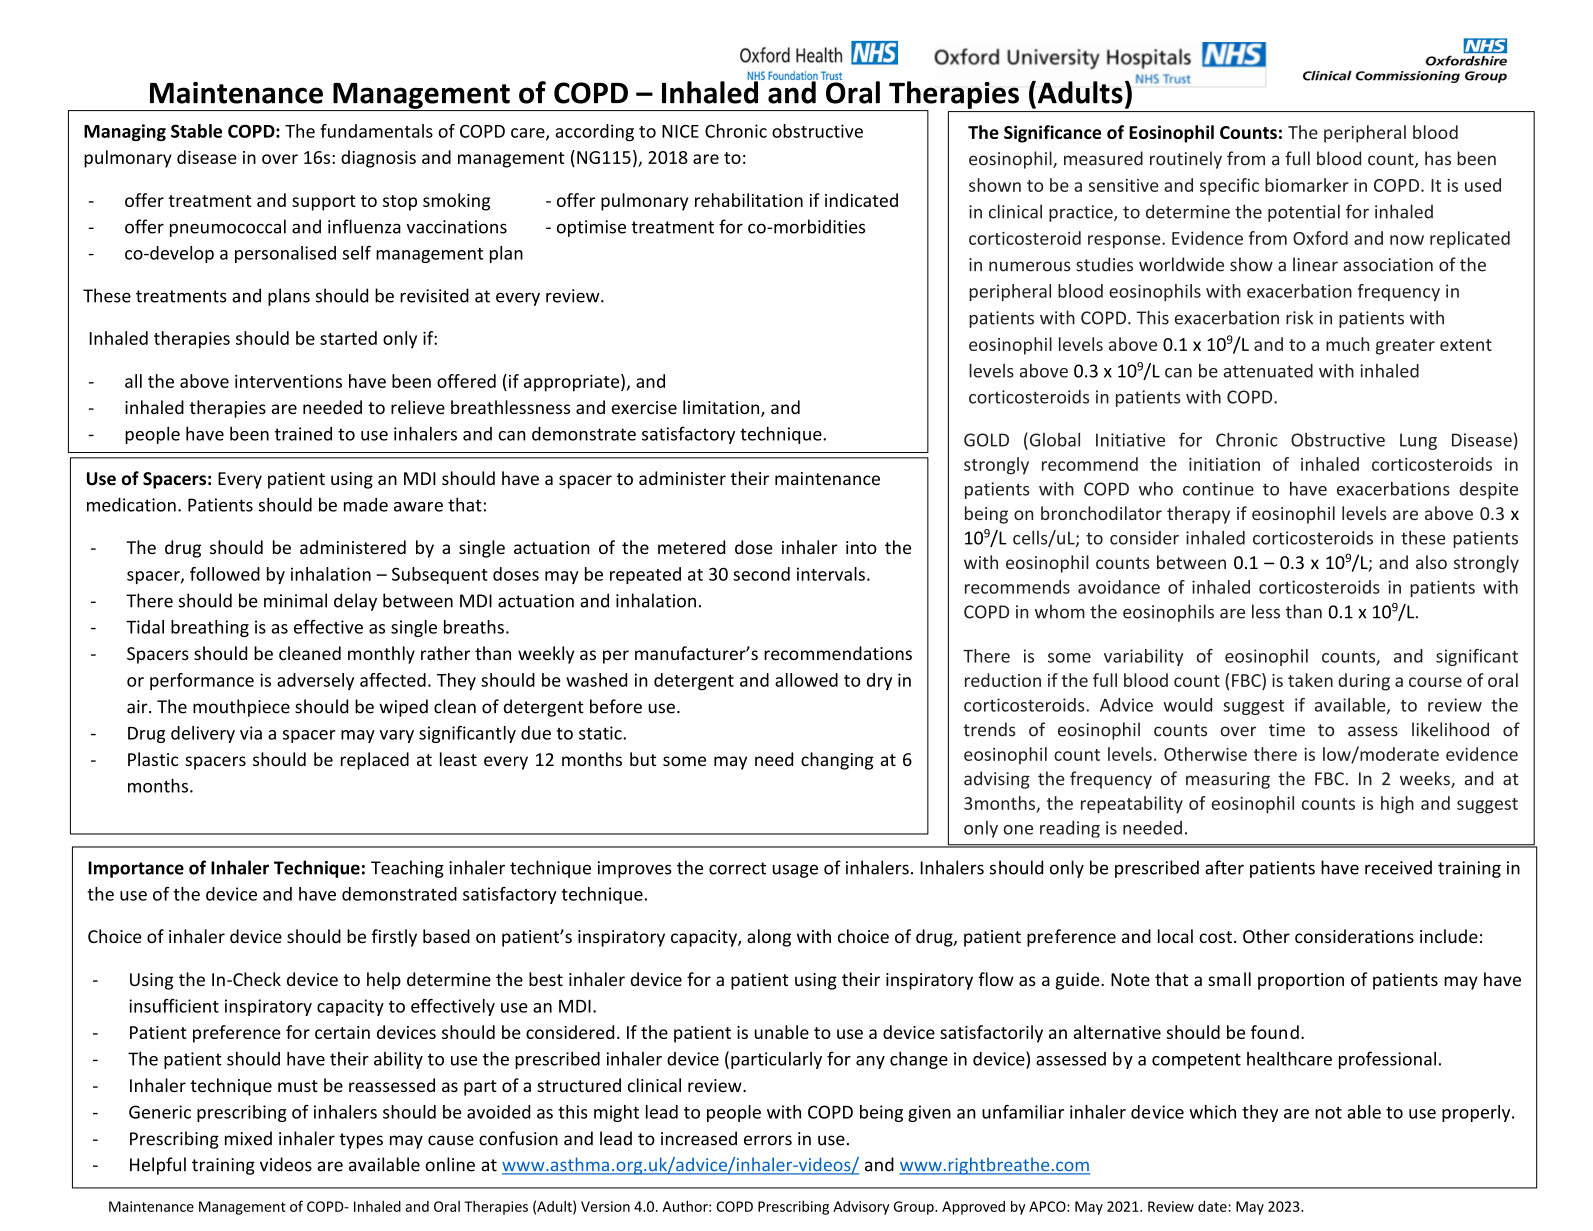 Image resolution: width=1593 pixels, height=1231 pixels. Describe the element at coordinates (861, 547) in the screenshot. I see `into` at that location.
